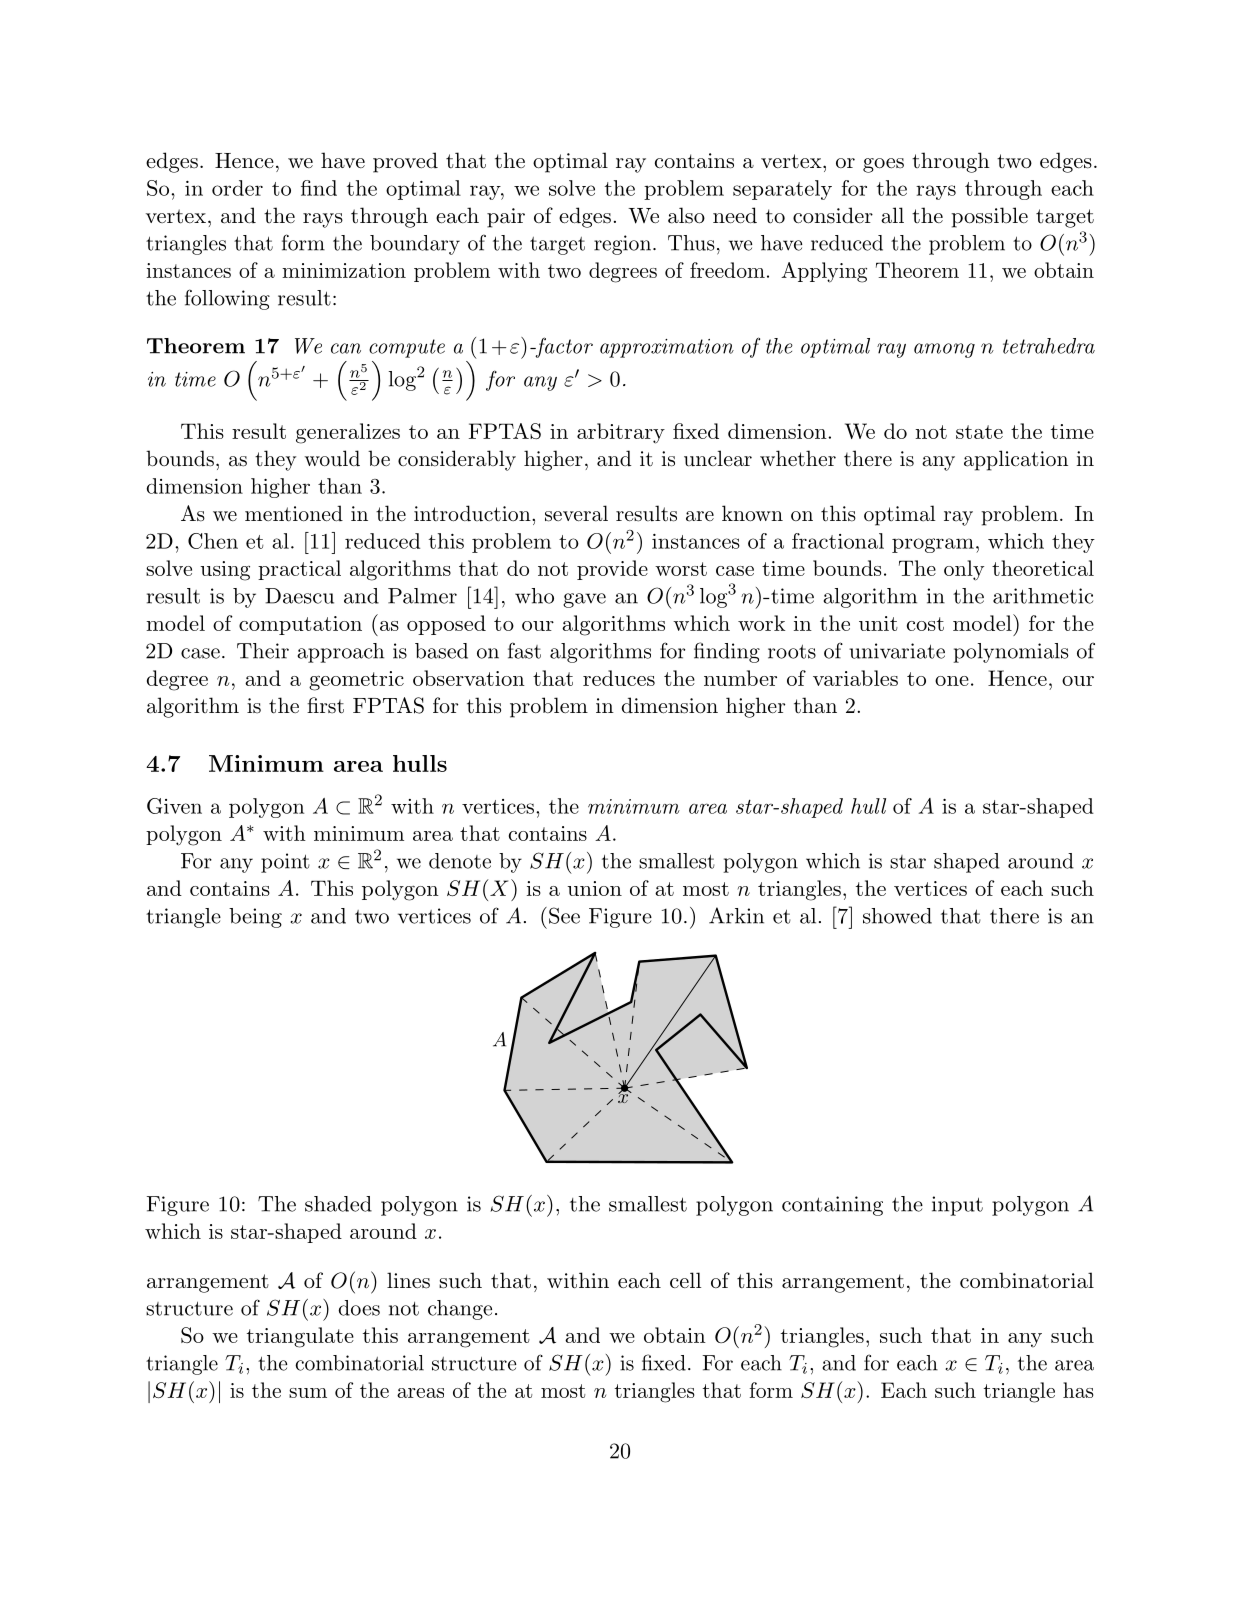 The image size is (1240, 1604). Describe the element at coordinates (299, 570) in the screenshot. I see `practical` at that location.
